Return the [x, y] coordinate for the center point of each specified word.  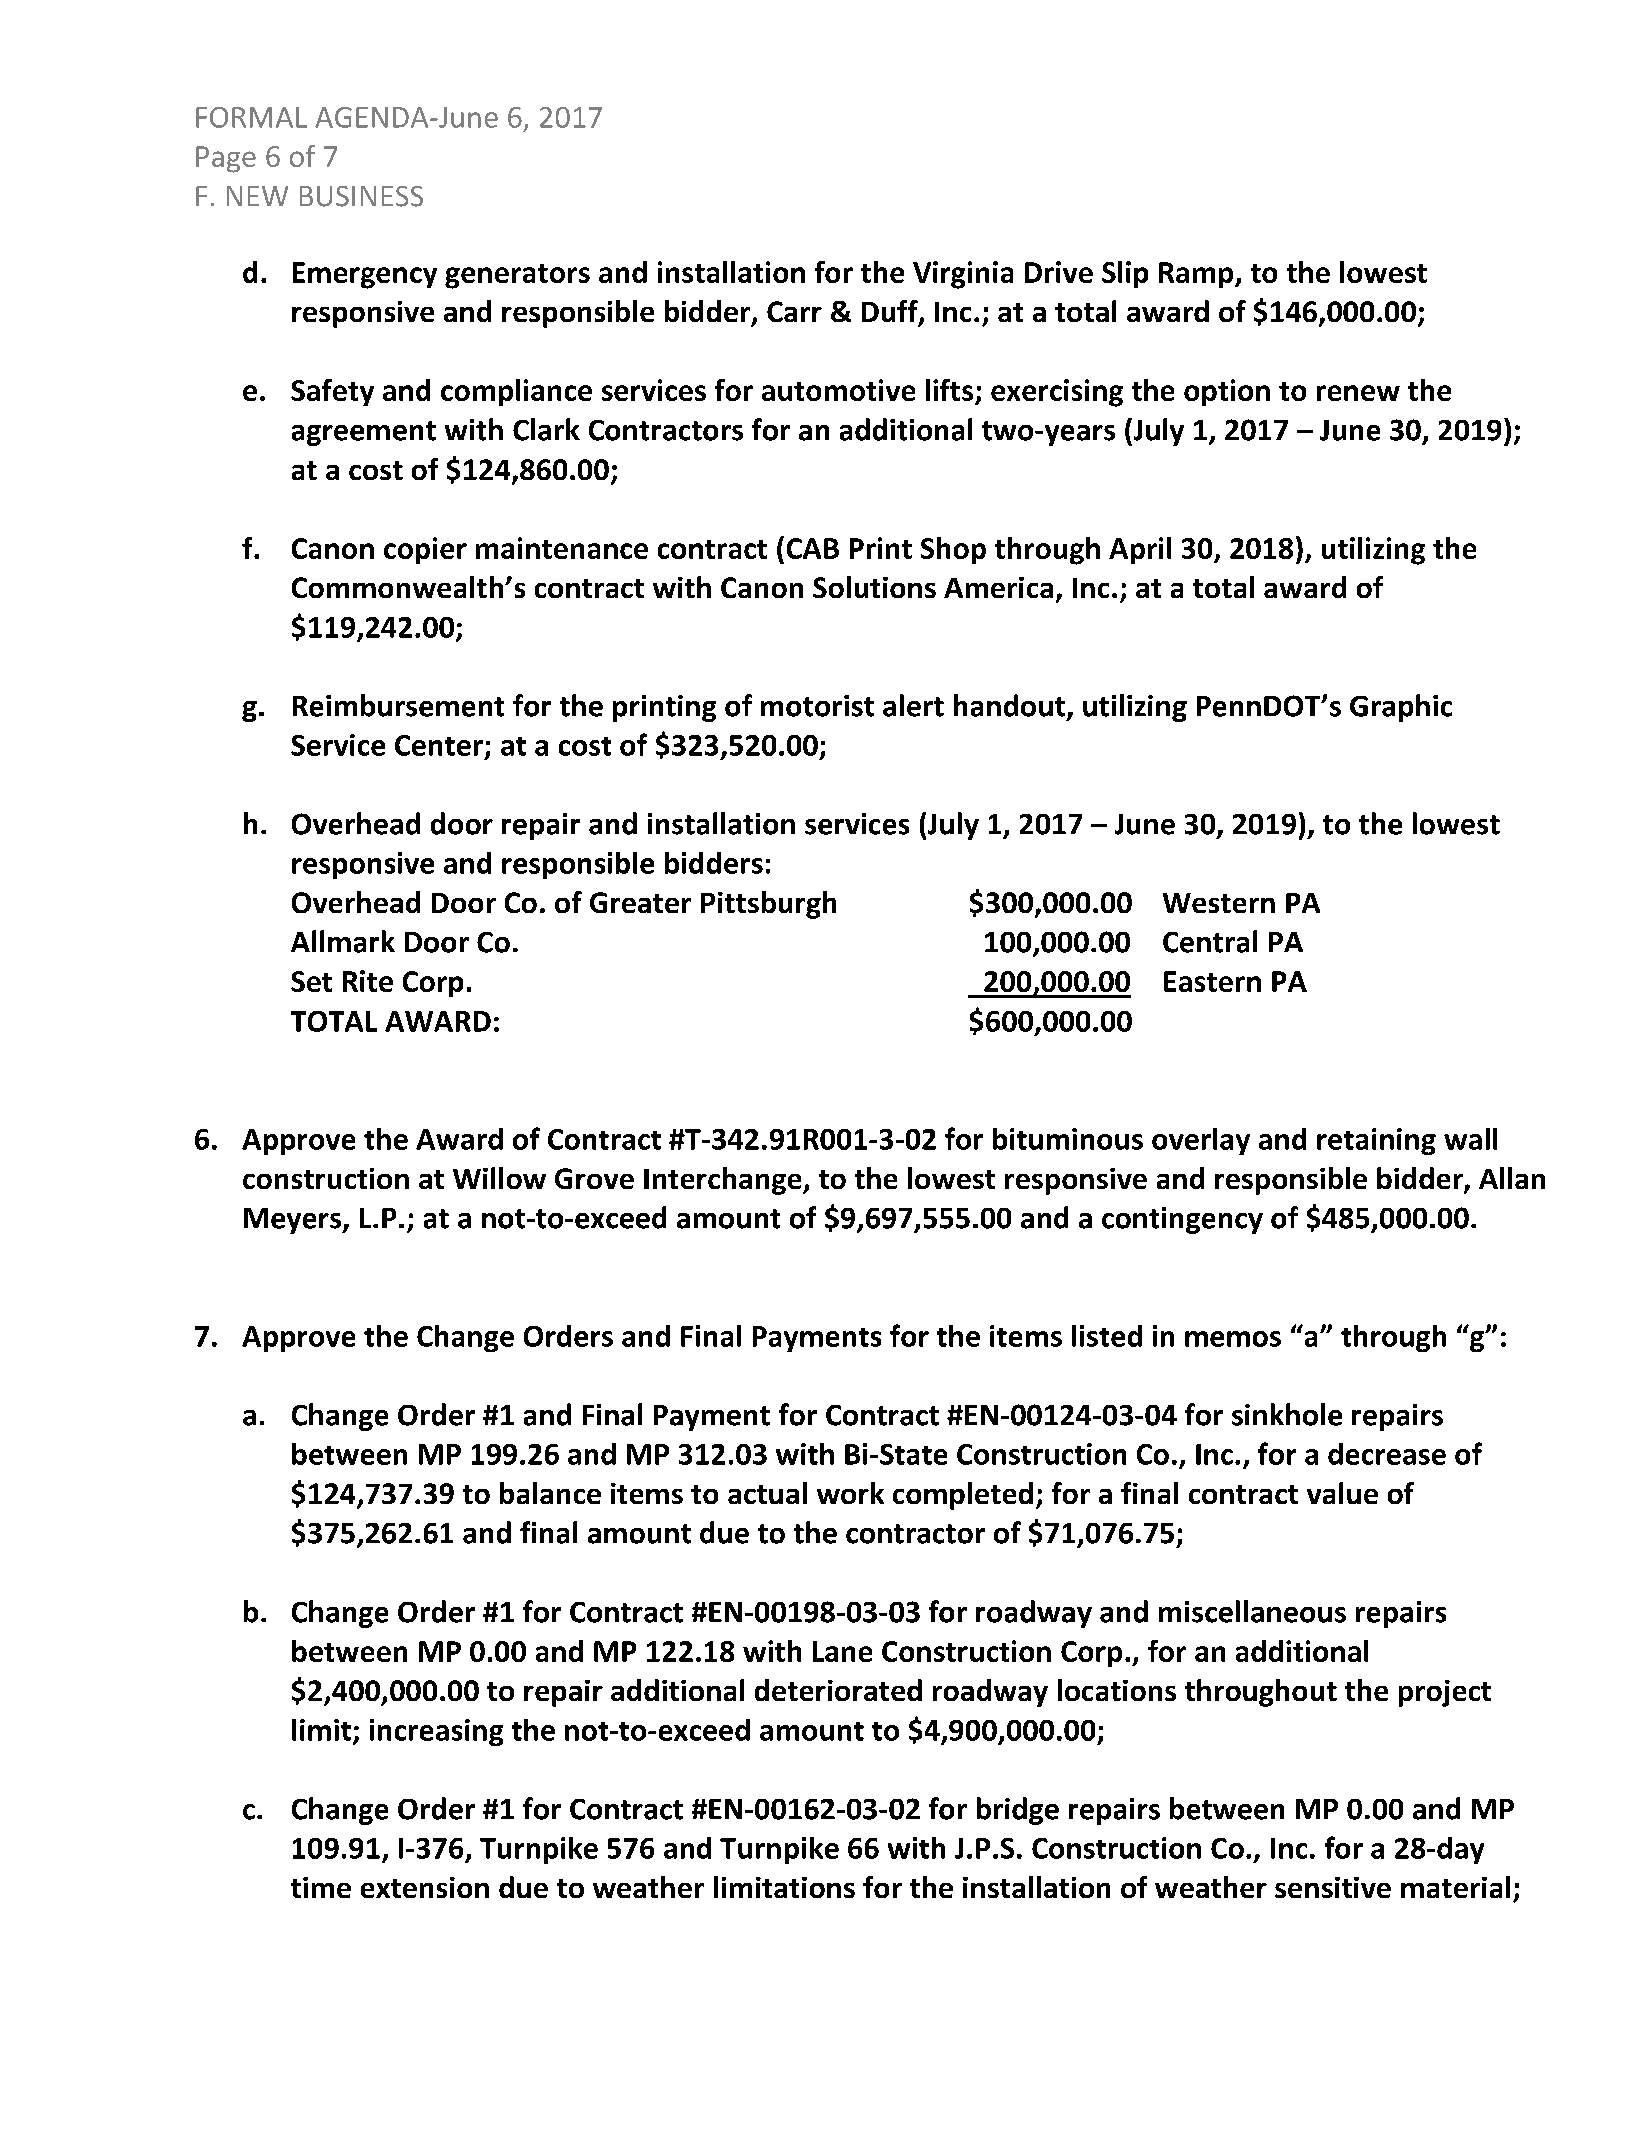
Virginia [963, 275]
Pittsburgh [768, 905]
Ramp [1197, 275]
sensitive [1333, 1887]
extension [425, 1887]
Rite [368, 981]
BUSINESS [361, 196]
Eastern [1212, 981]
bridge [1018, 1811]
